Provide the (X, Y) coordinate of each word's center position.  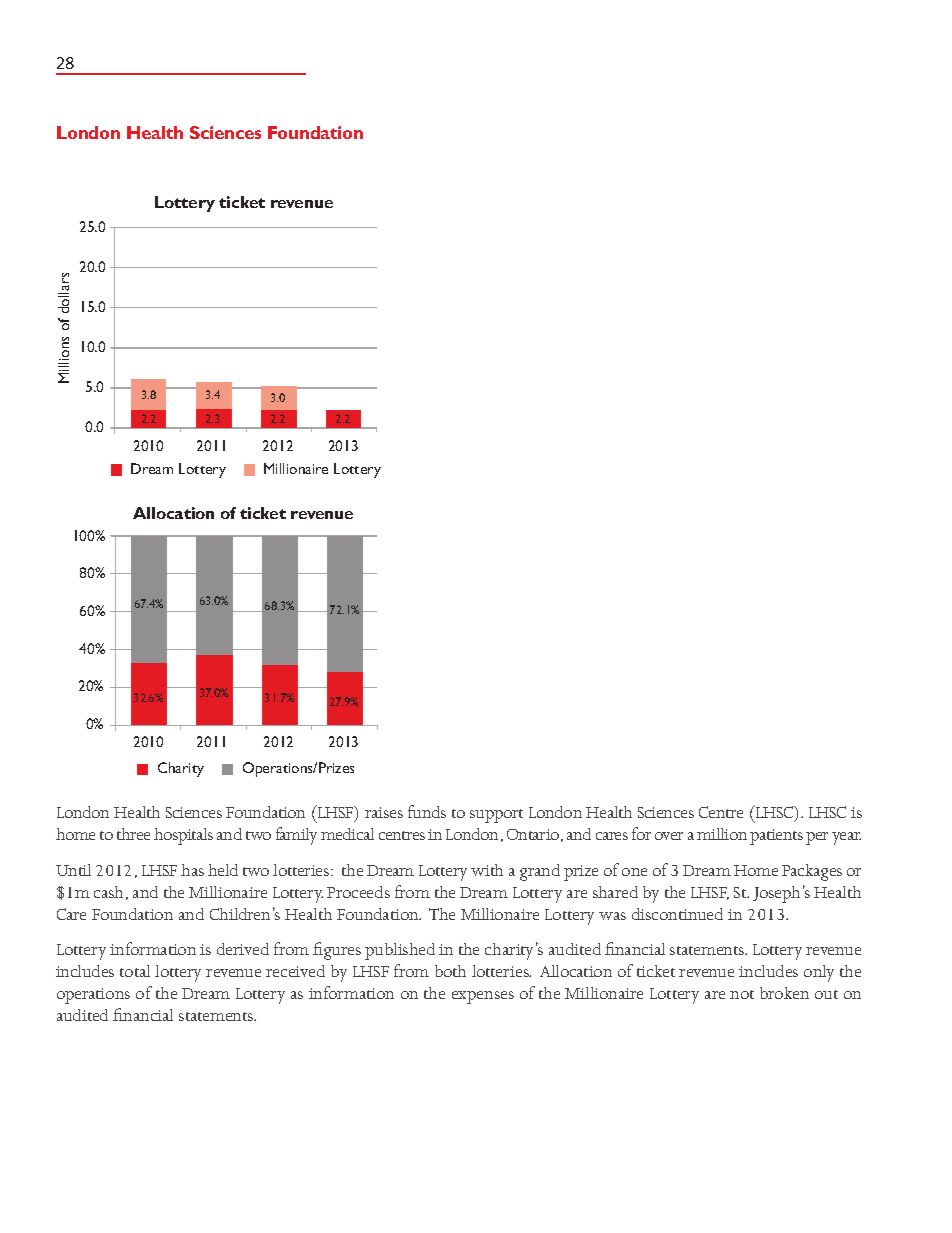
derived (243, 949)
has (192, 870)
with (487, 870)
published (400, 951)
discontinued (677, 914)
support (496, 816)
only (819, 973)
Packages (812, 872)
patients (776, 837)
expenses (483, 997)
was (612, 916)
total (135, 971)
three (133, 834)
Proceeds (358, 892)
